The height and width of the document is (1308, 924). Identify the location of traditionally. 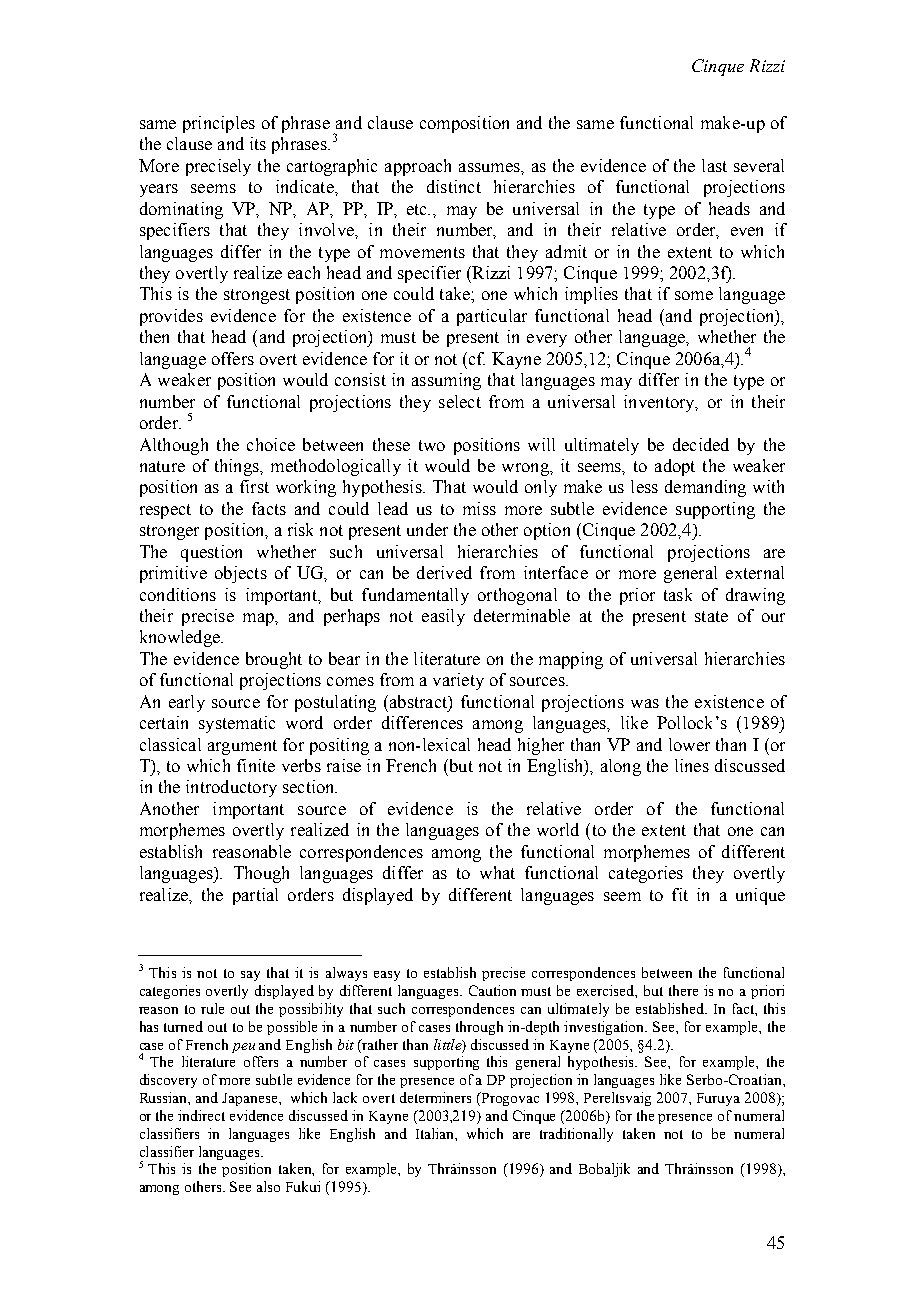
(576, 1135).
